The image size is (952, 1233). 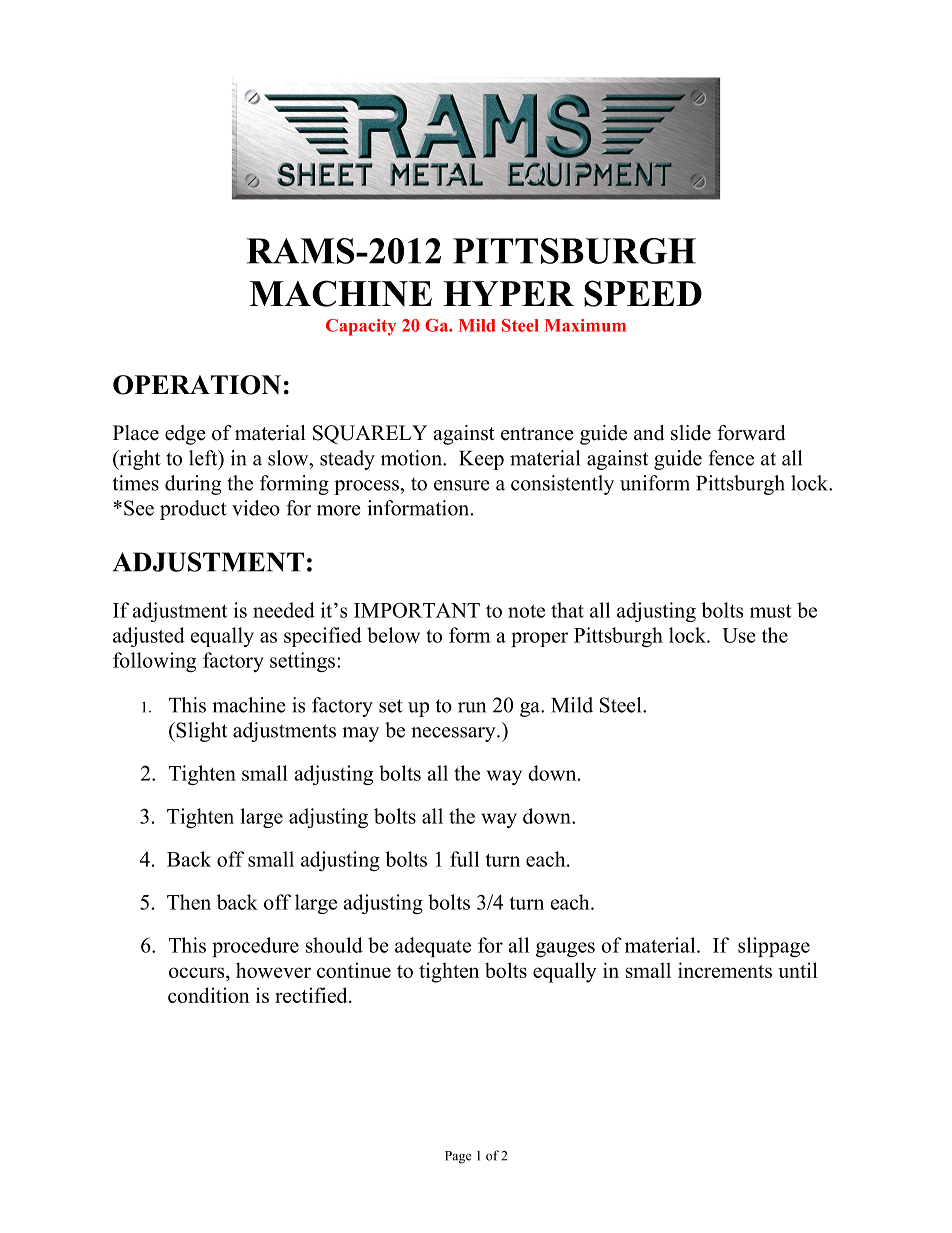 I want to click on adjusted, so click(x=149, y=637).
